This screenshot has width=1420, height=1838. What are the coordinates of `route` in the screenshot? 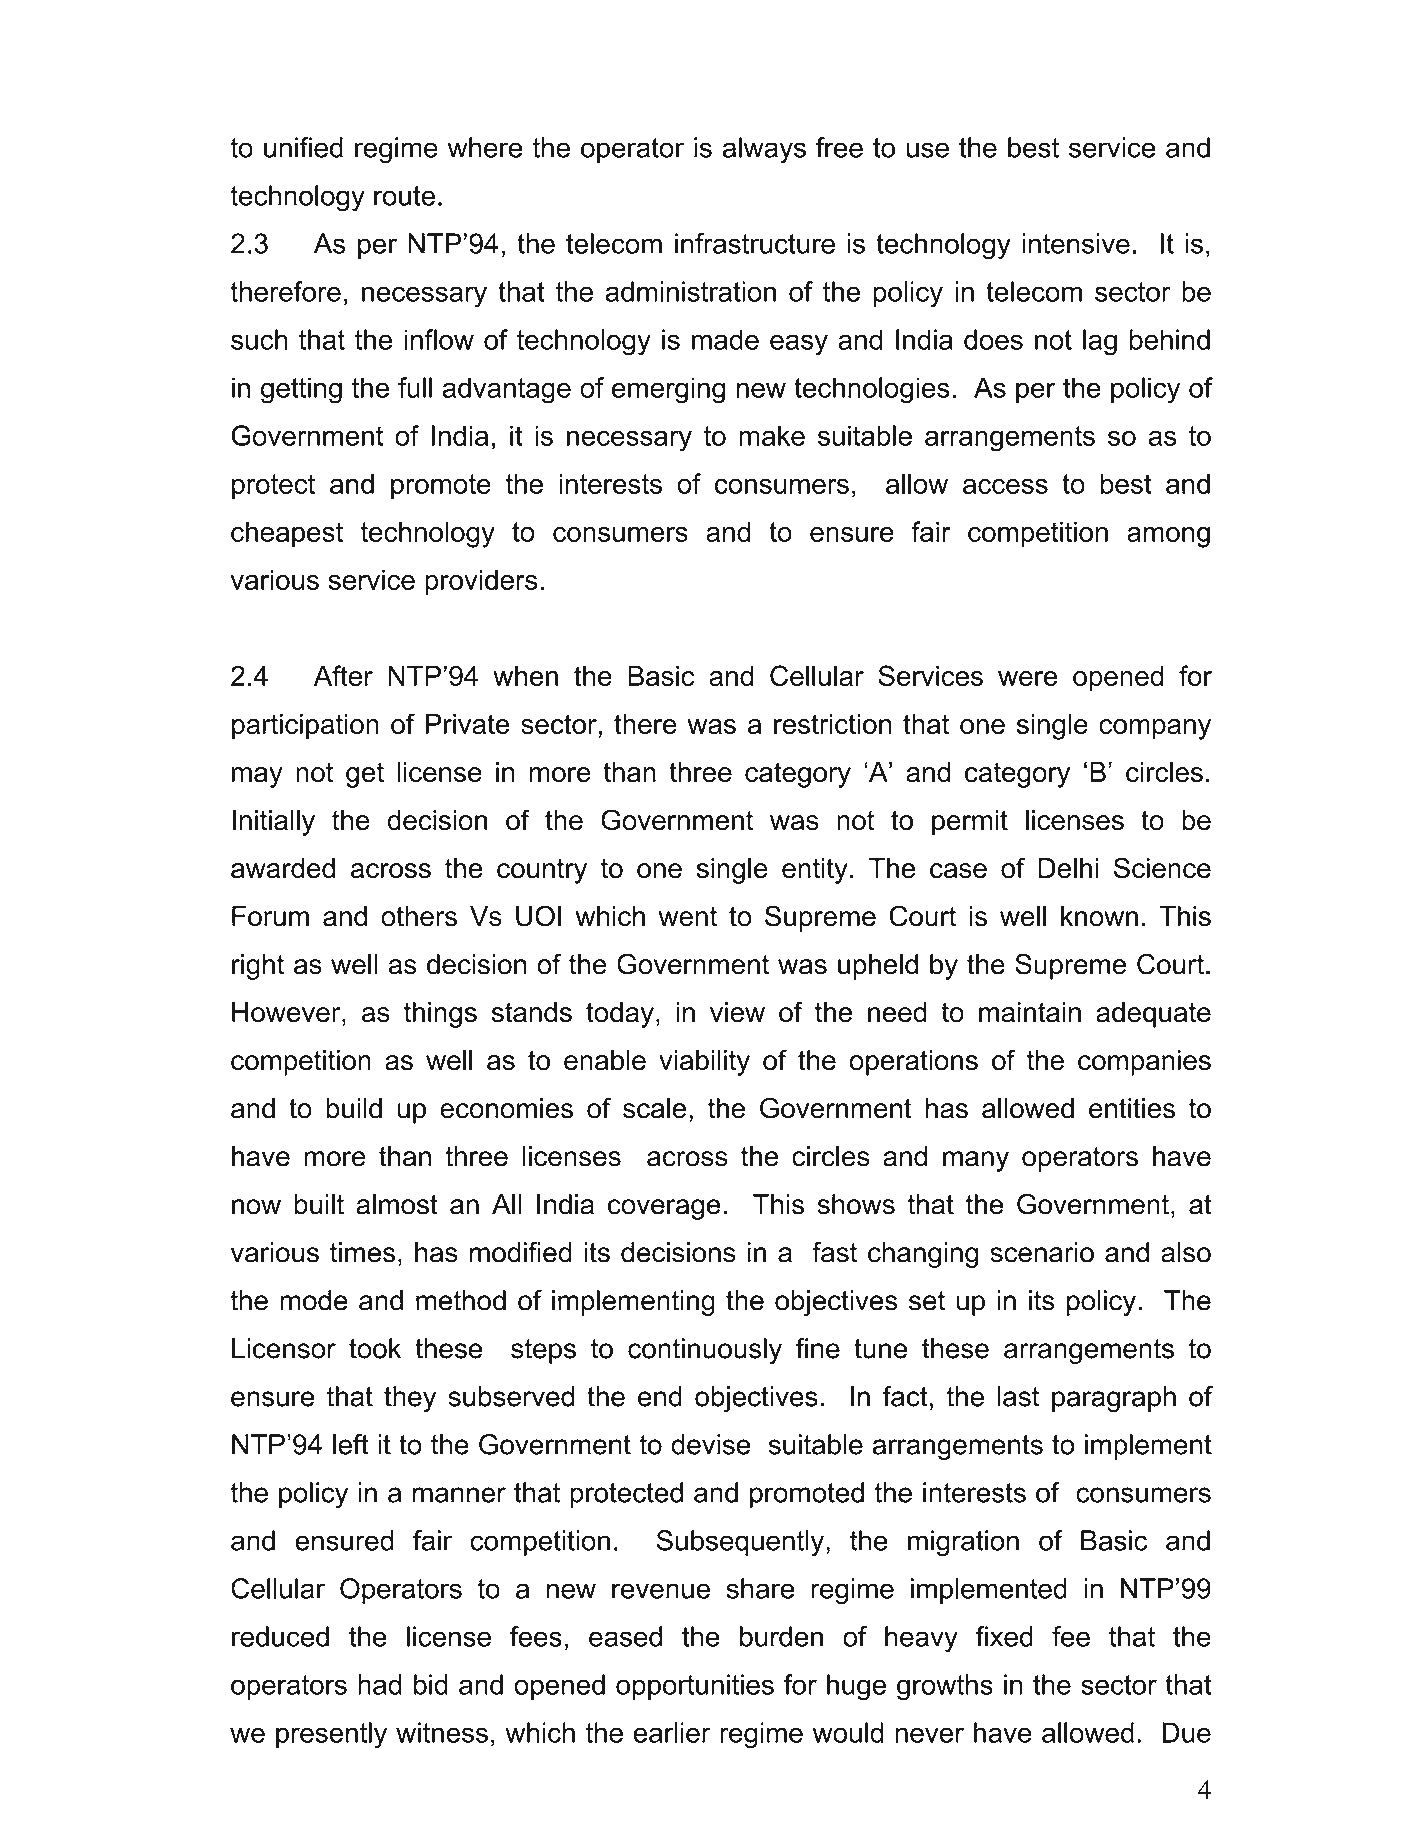 It's located at (404, 196).
